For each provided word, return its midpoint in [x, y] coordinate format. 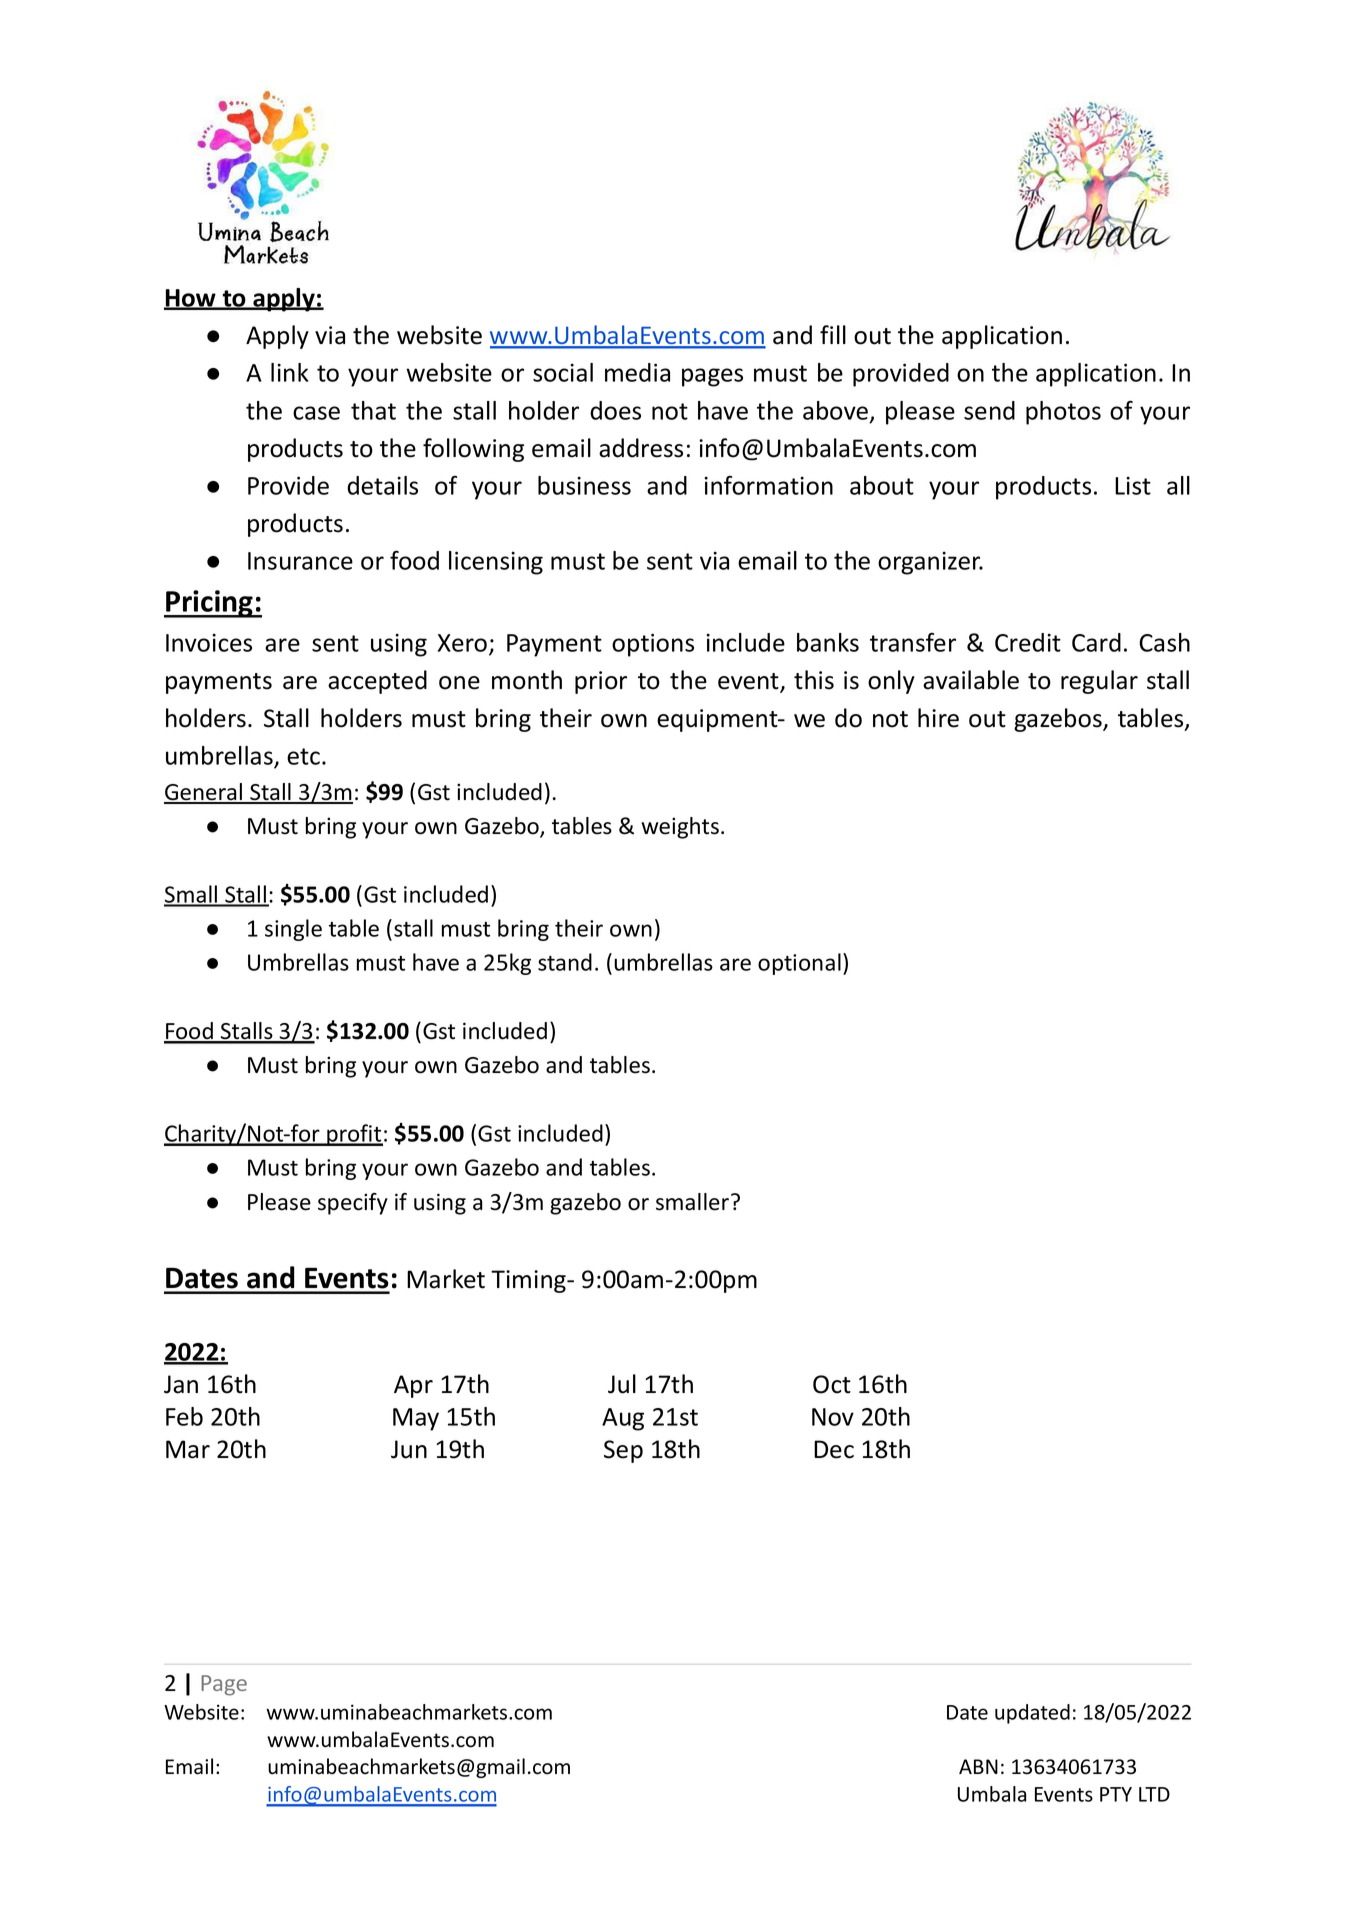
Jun [409, 1449]
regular [1099, 682]
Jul [622, 1384]
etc [303, 756]
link [289, 372]
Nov [833, 1417]
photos [1063, 413]
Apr [413, 1386]
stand [565, 962]
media [637, 372]
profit [354, 1135]
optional [799, 964]
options [653, 645]
